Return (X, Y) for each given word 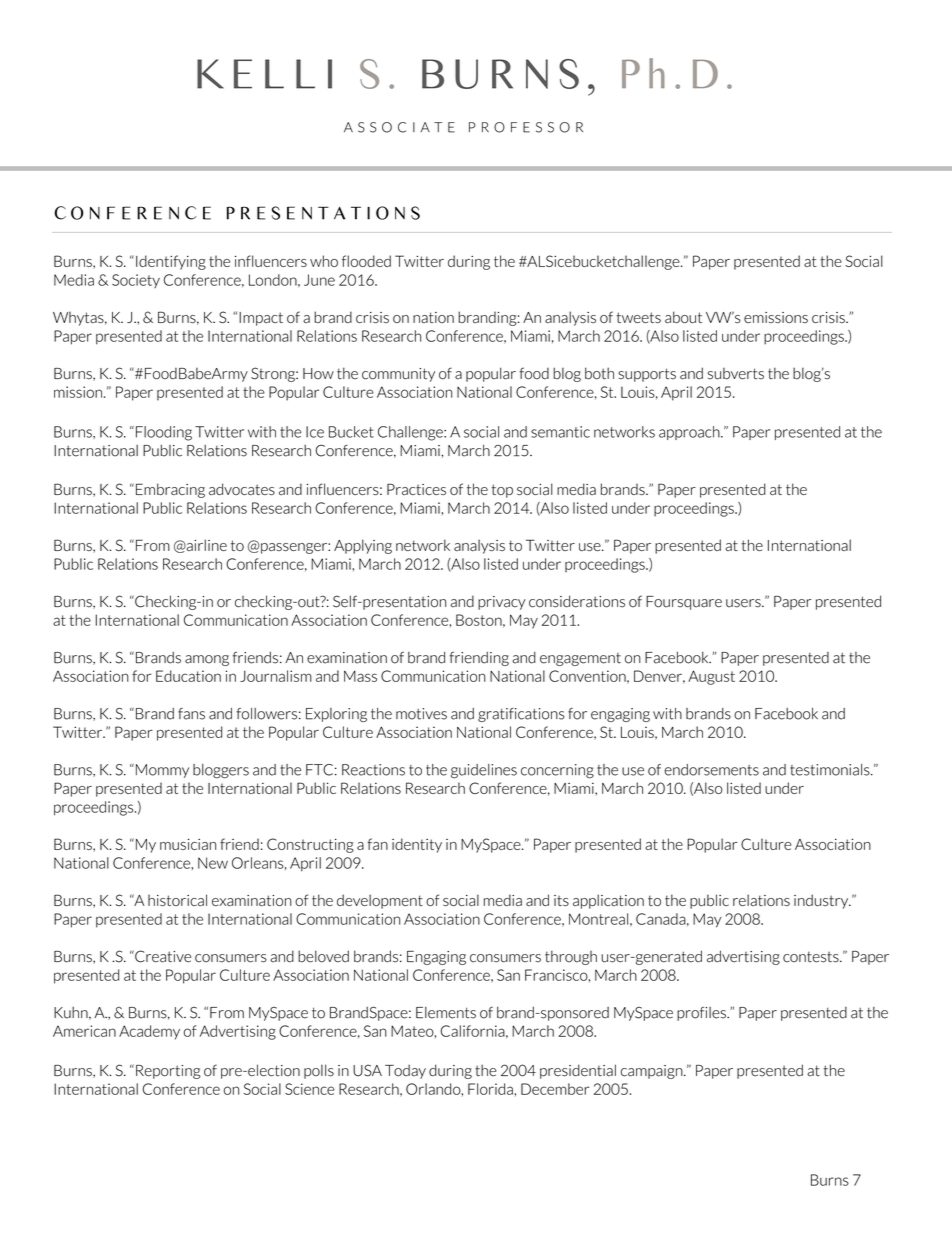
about (683, 317)
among (207, 660)
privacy (502, 603)
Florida (490, 1089)
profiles (702, 1013)
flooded (366, 261)
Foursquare (684, 603)
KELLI (264, 74)
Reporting (168, 1072)
